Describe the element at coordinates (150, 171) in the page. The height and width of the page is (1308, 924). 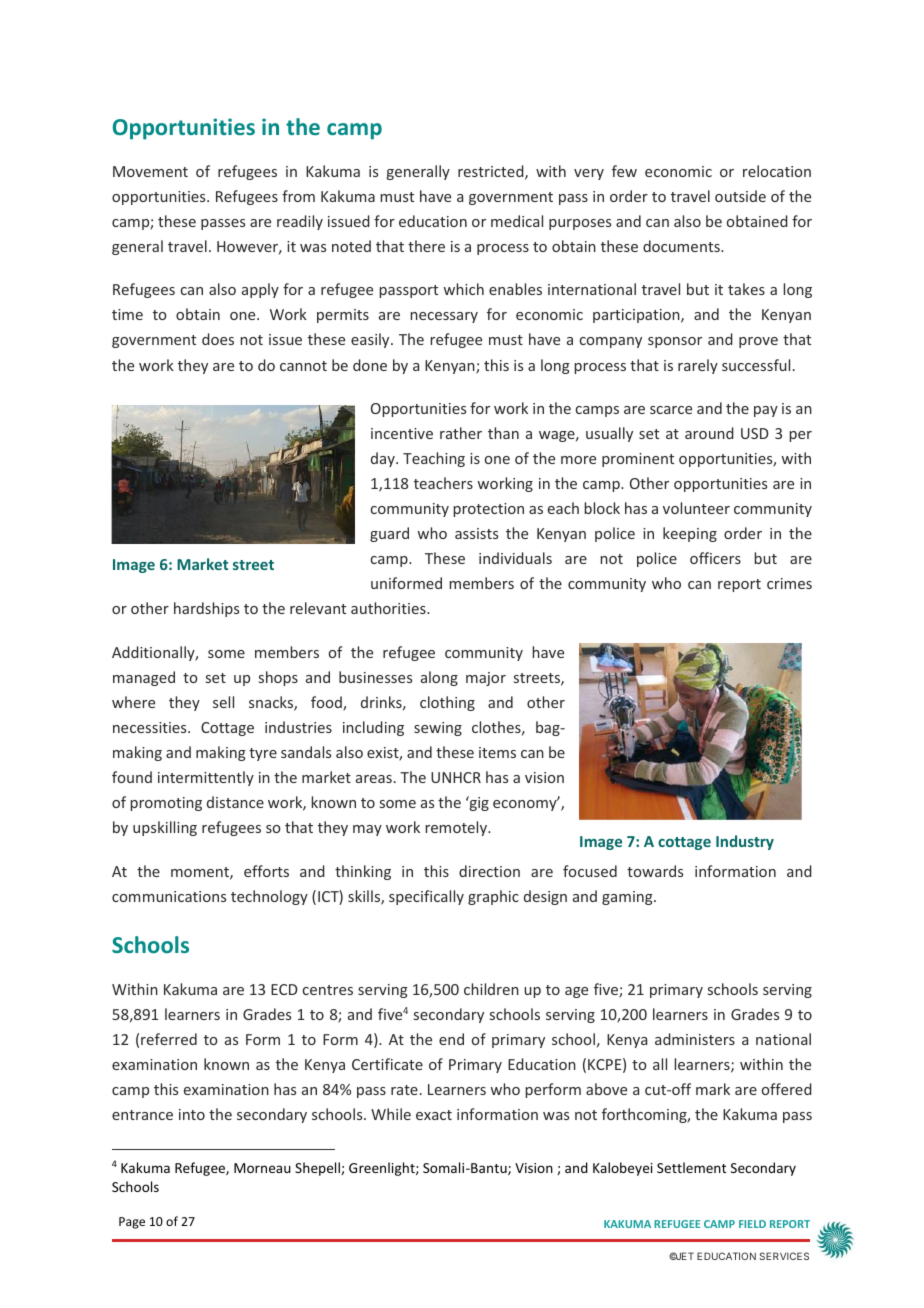
I see `Movement` at that location.
